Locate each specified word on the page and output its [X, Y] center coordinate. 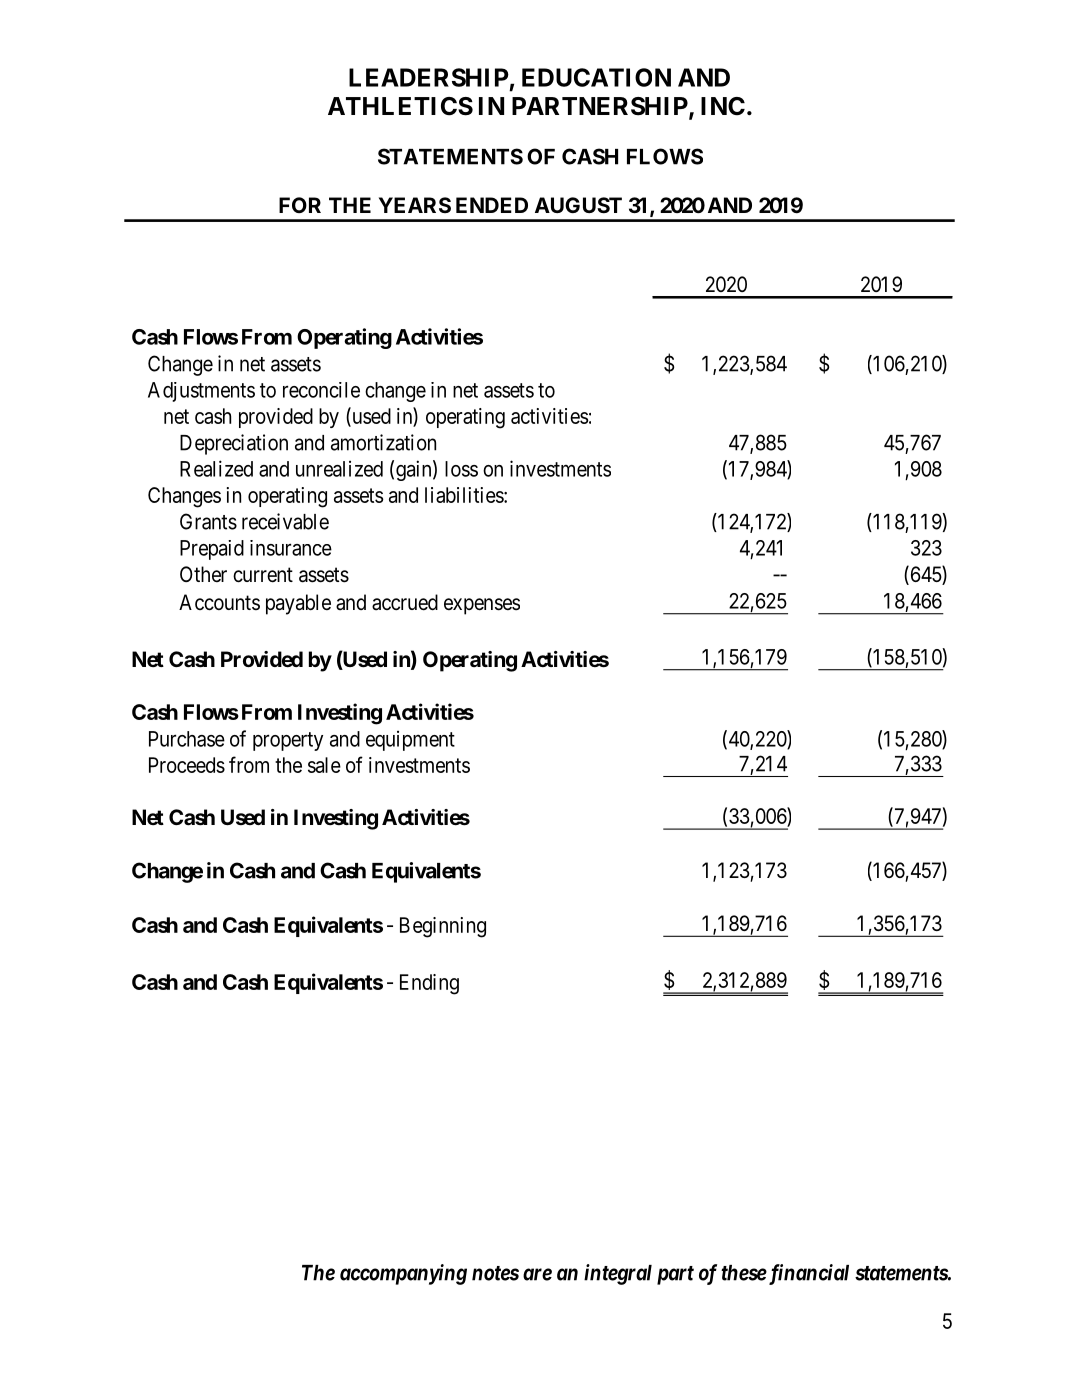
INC [723, 106]
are [537, 1274]
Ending [429, 984]
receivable [285, 521]
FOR [300, 205]
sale [324, 765]
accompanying [403, 1274]
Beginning [443, 927]
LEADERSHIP [429, 77]
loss [461, 469]
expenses [482, 606]
